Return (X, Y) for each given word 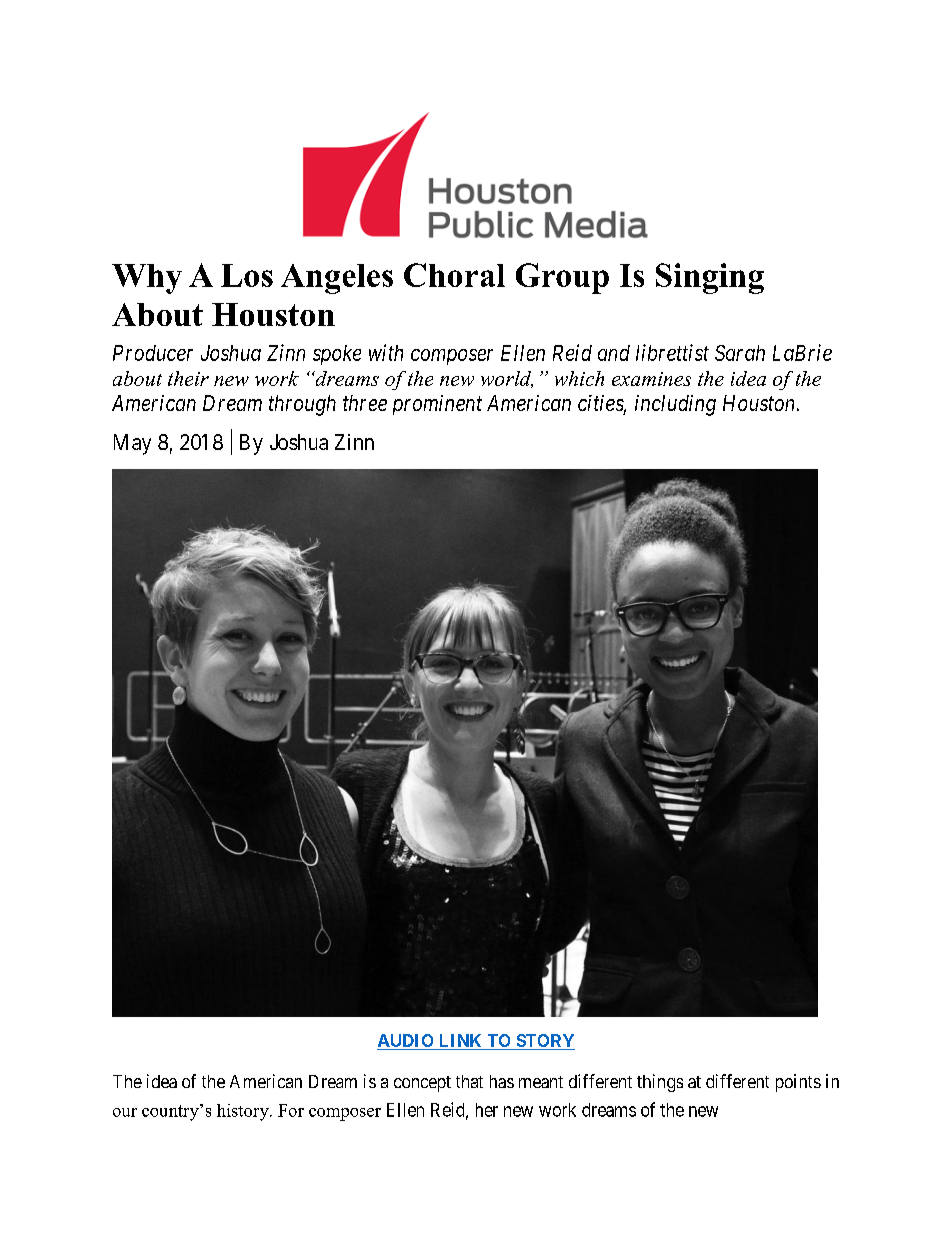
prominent (437, 405)
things (660, 1083)
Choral (454, 275)
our (125, 1112)
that (469, 1081)
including (675, 405)
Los (247, 275)
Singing (710, 278)
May (132, 444)
